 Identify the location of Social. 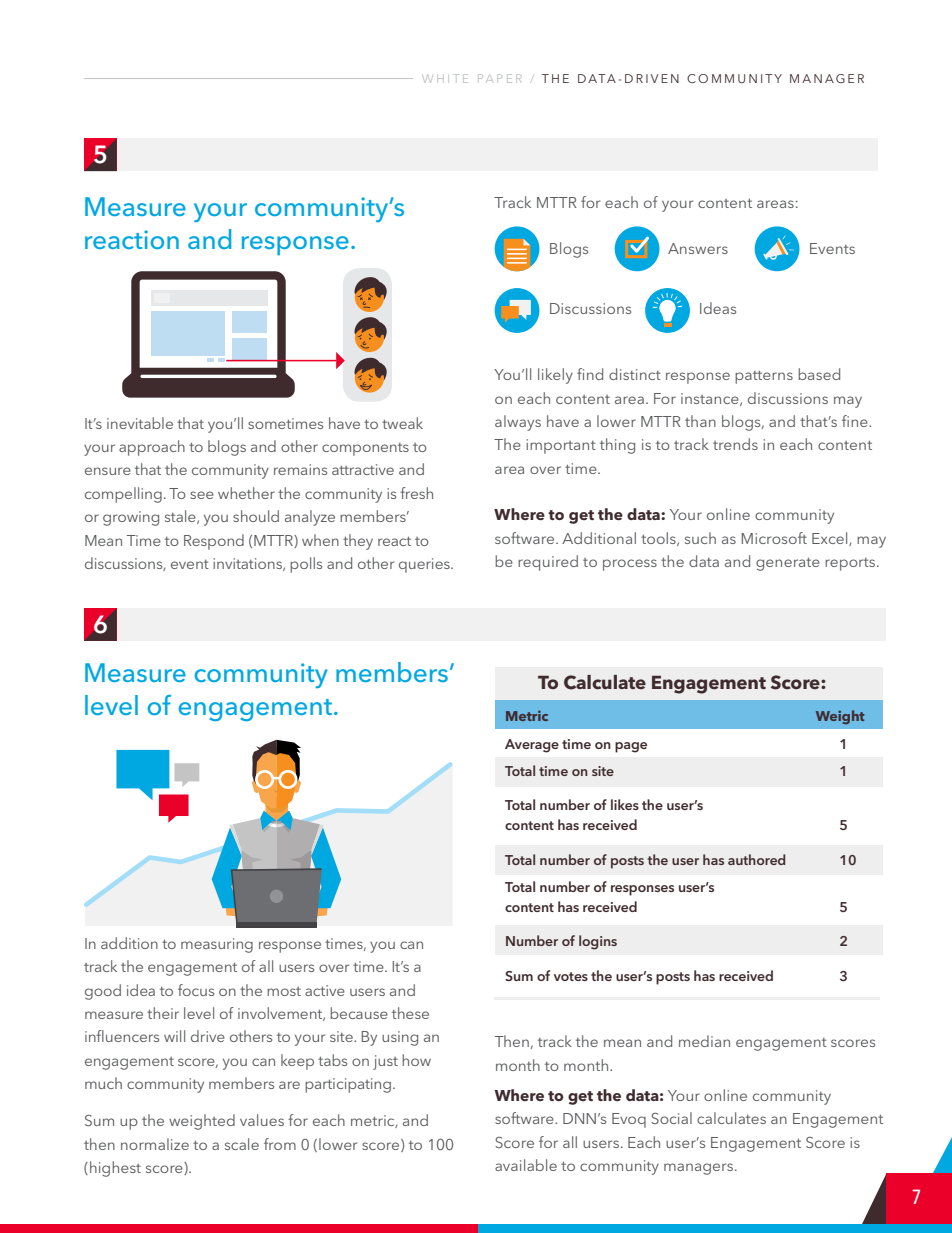
(671, 1118).
